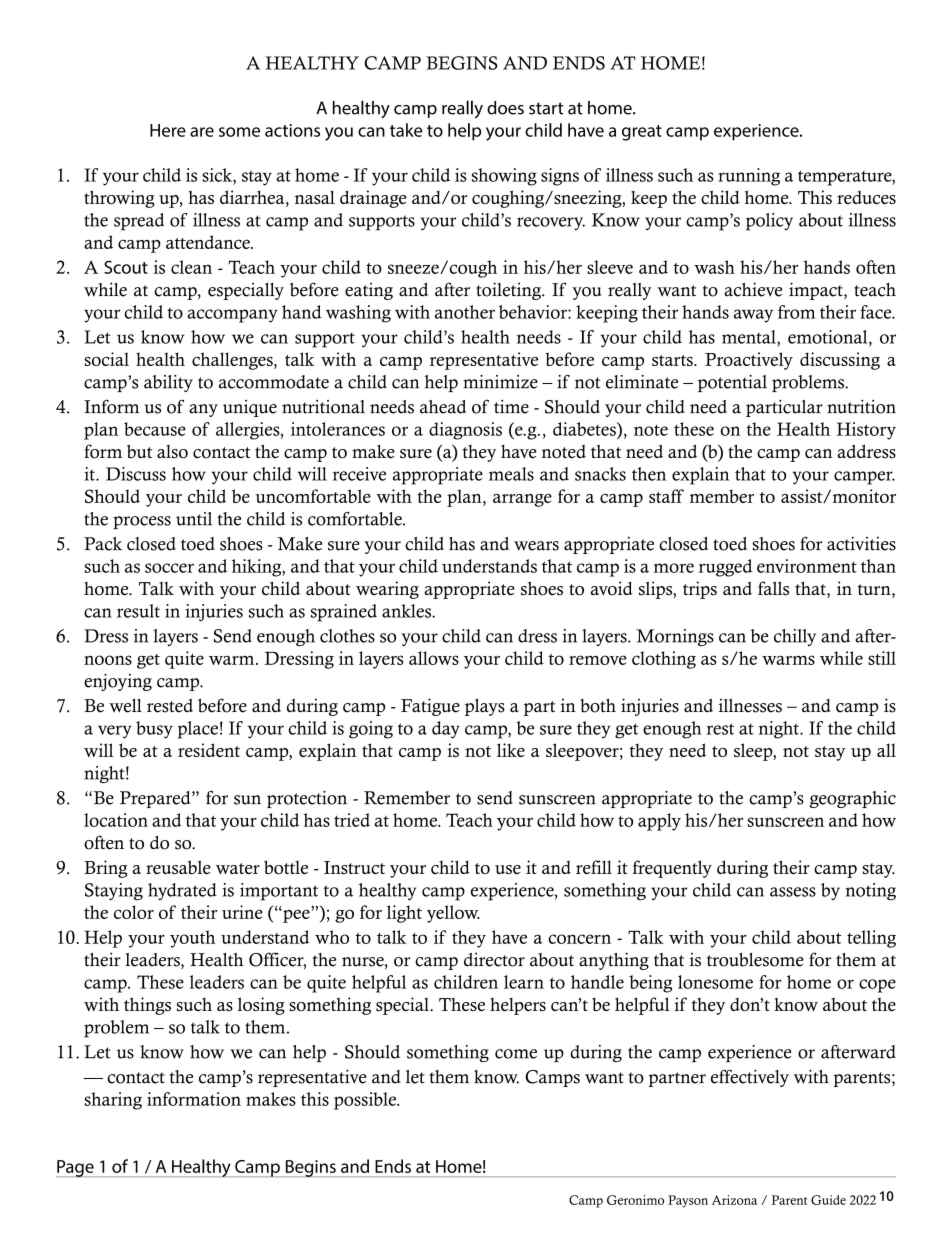 Image resolution: width=952 pixels, height=1233 pixels. What do you see at coordinates (511, 474) in the screenshot?
I see `meals` at bounding box center [511, 474].
